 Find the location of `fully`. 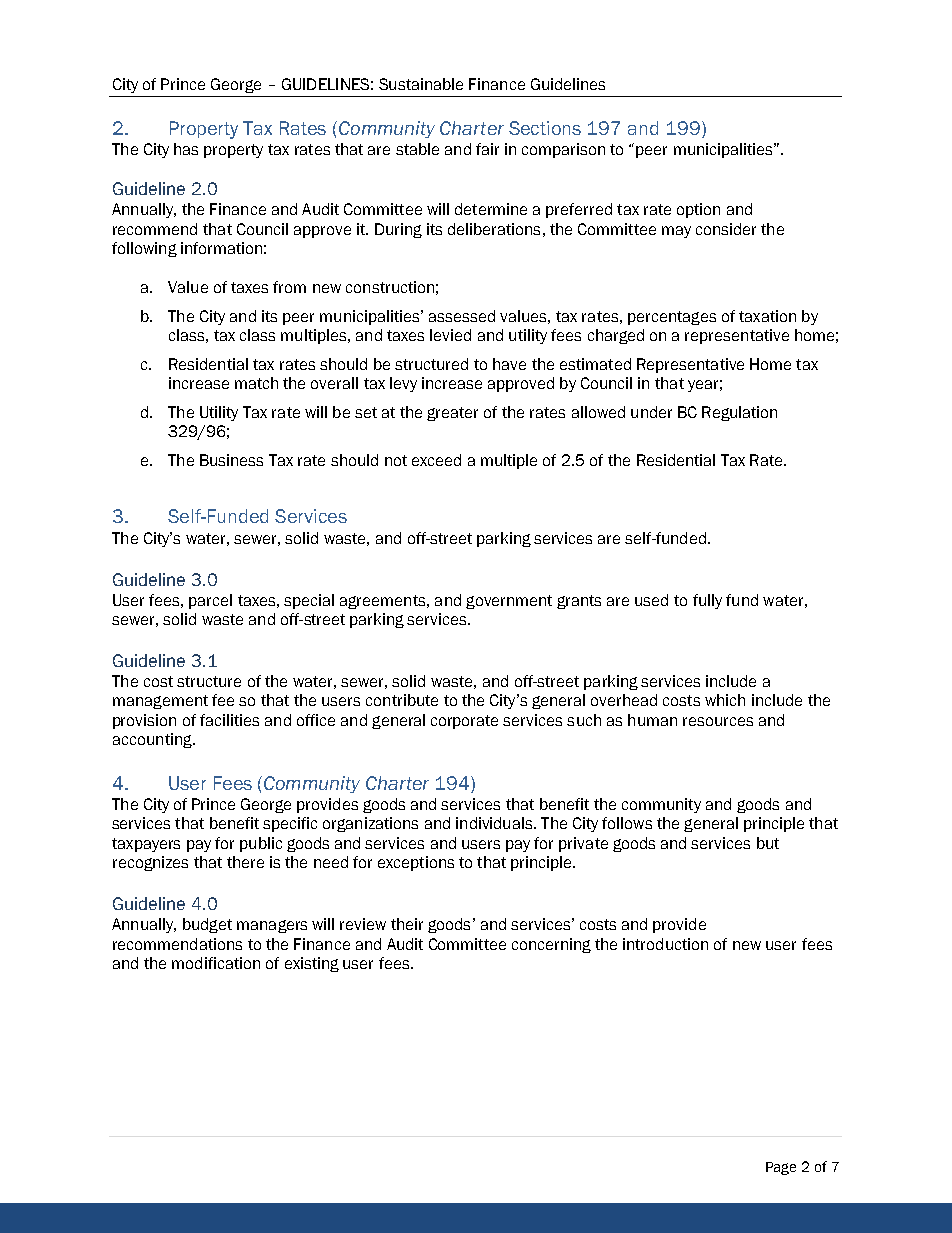

fully is located at coordinates (707, 601).
